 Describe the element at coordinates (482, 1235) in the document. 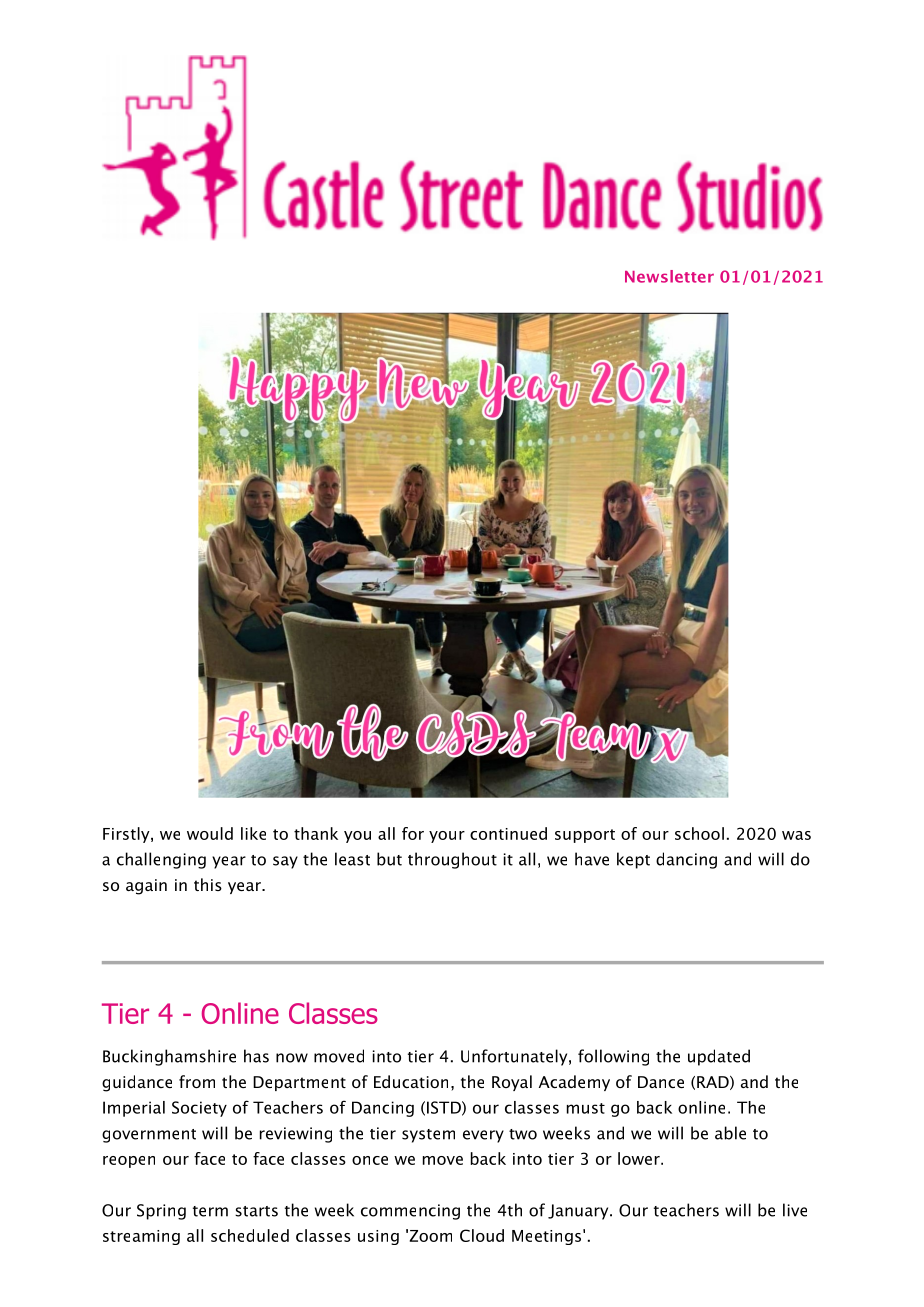

I see `Cloud` at that location.
